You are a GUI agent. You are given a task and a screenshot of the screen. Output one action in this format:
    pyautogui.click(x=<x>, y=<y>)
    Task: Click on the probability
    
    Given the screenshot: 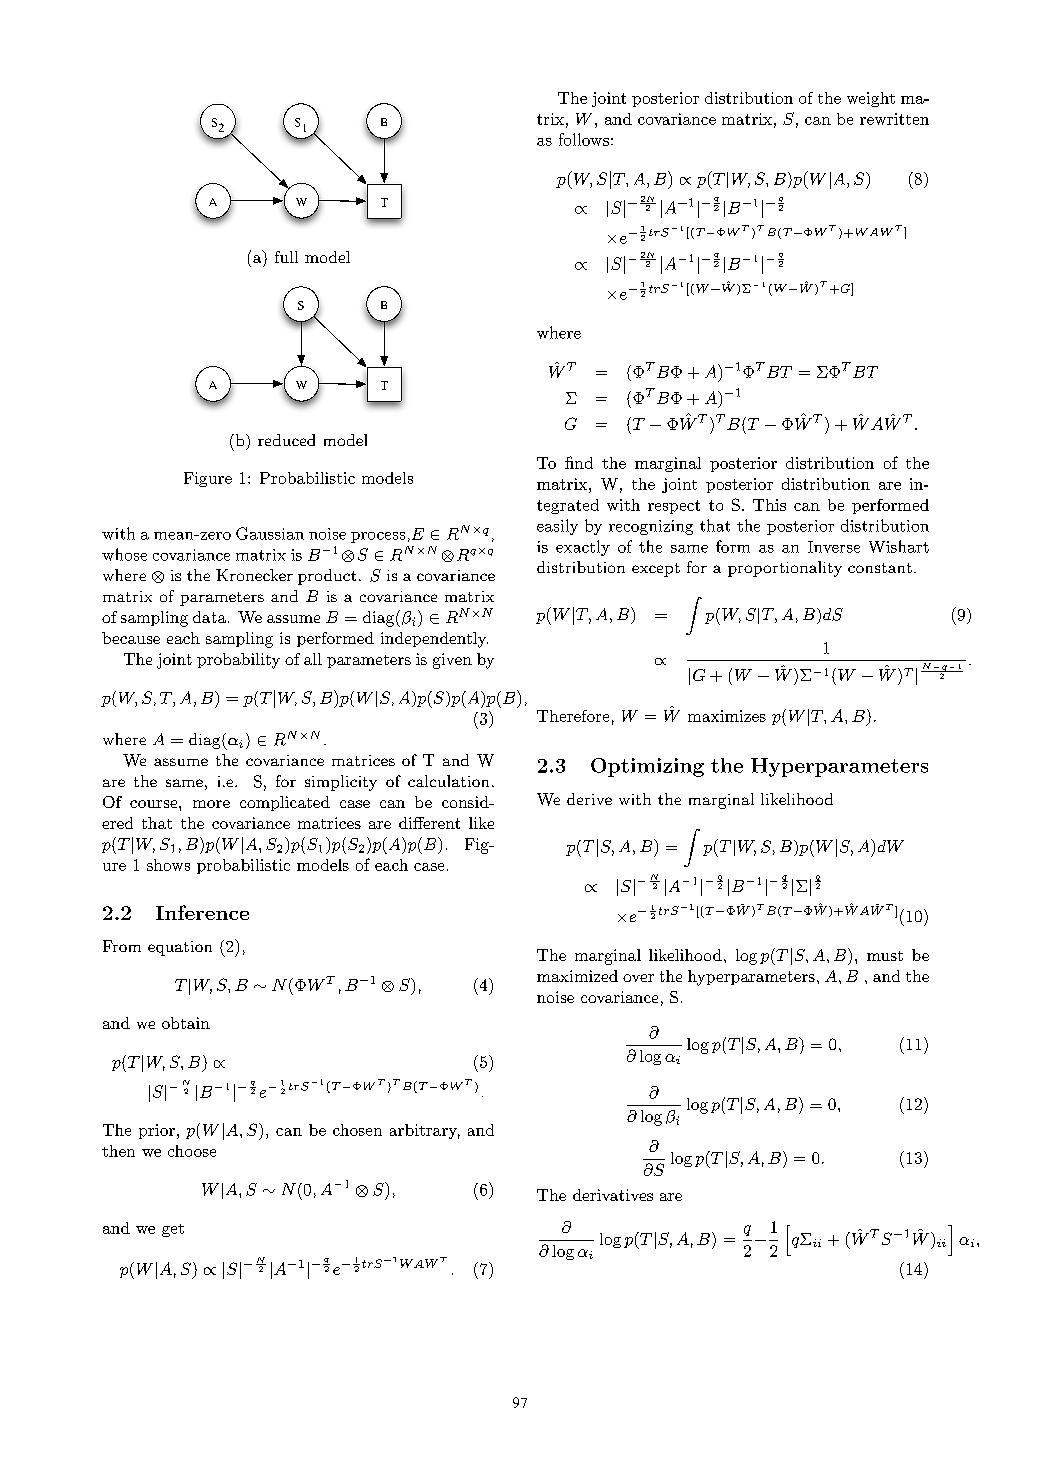 What is the action you would take?
    pyautogui.click(x=238, y=661)
